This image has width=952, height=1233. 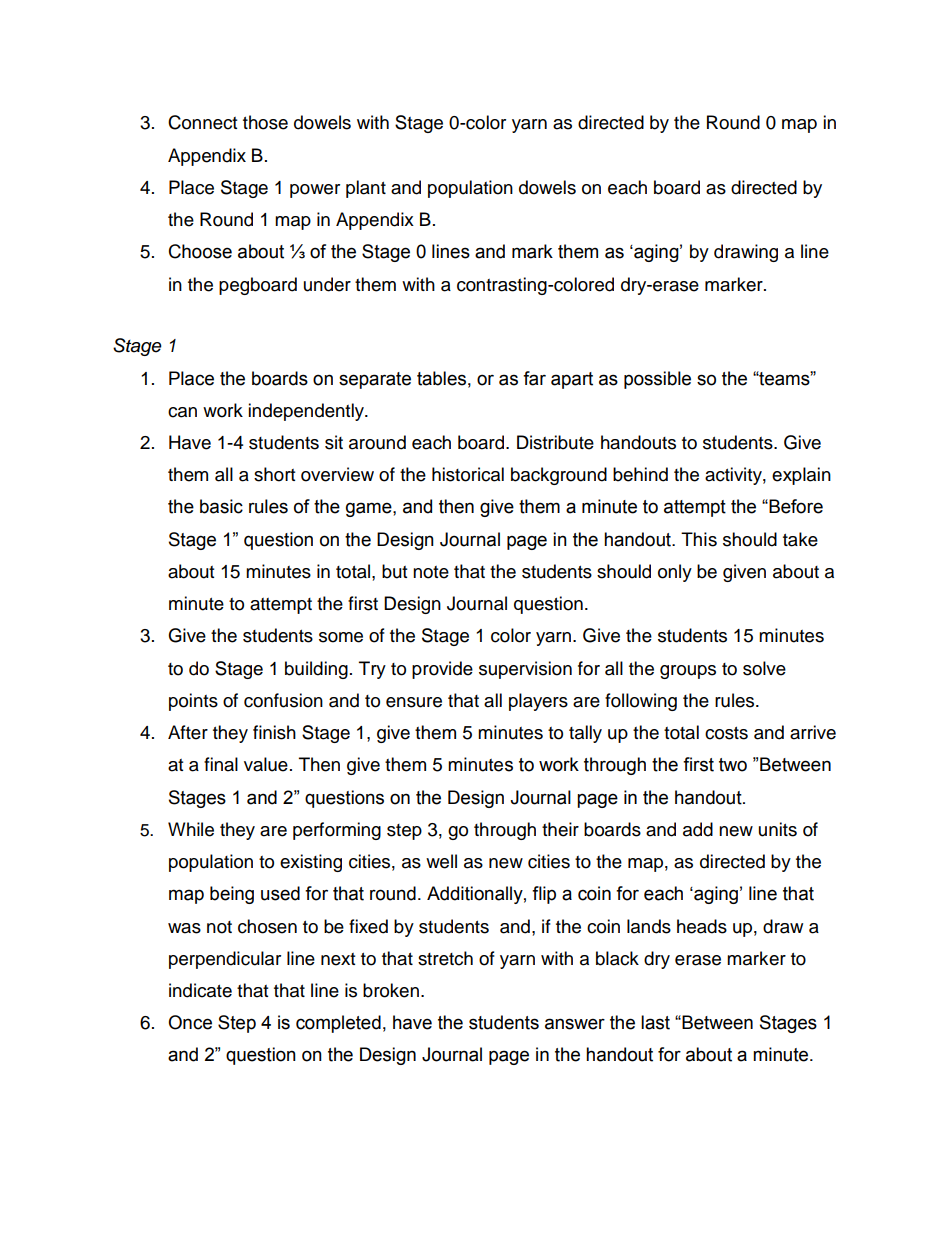 What do you see at coordinates (221, 506) in the image?
I see `basic` at bounding box center [221, 506].
